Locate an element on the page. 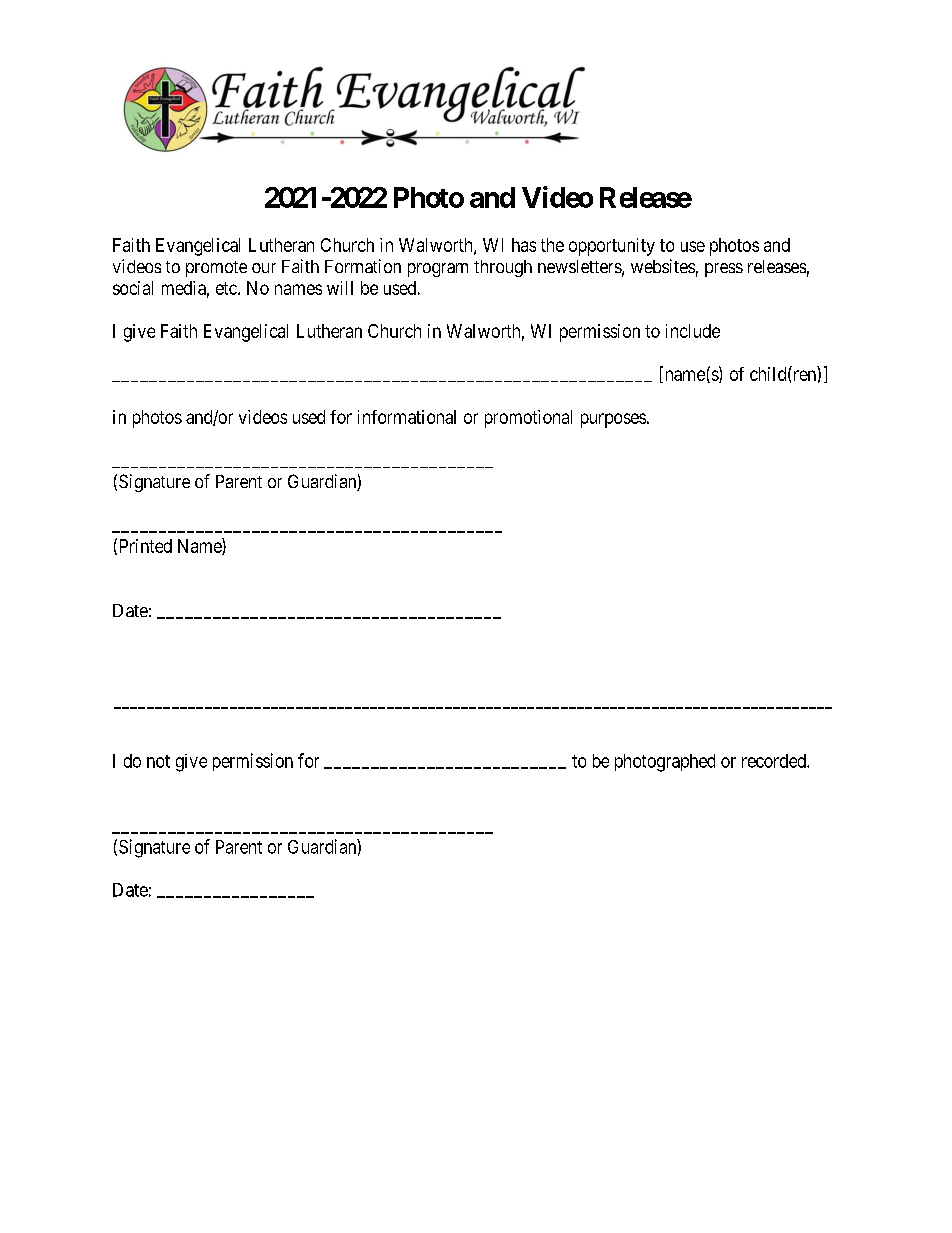 The width and height of the image is (952, 1233). purposes is located at coordinates (613, 420).
